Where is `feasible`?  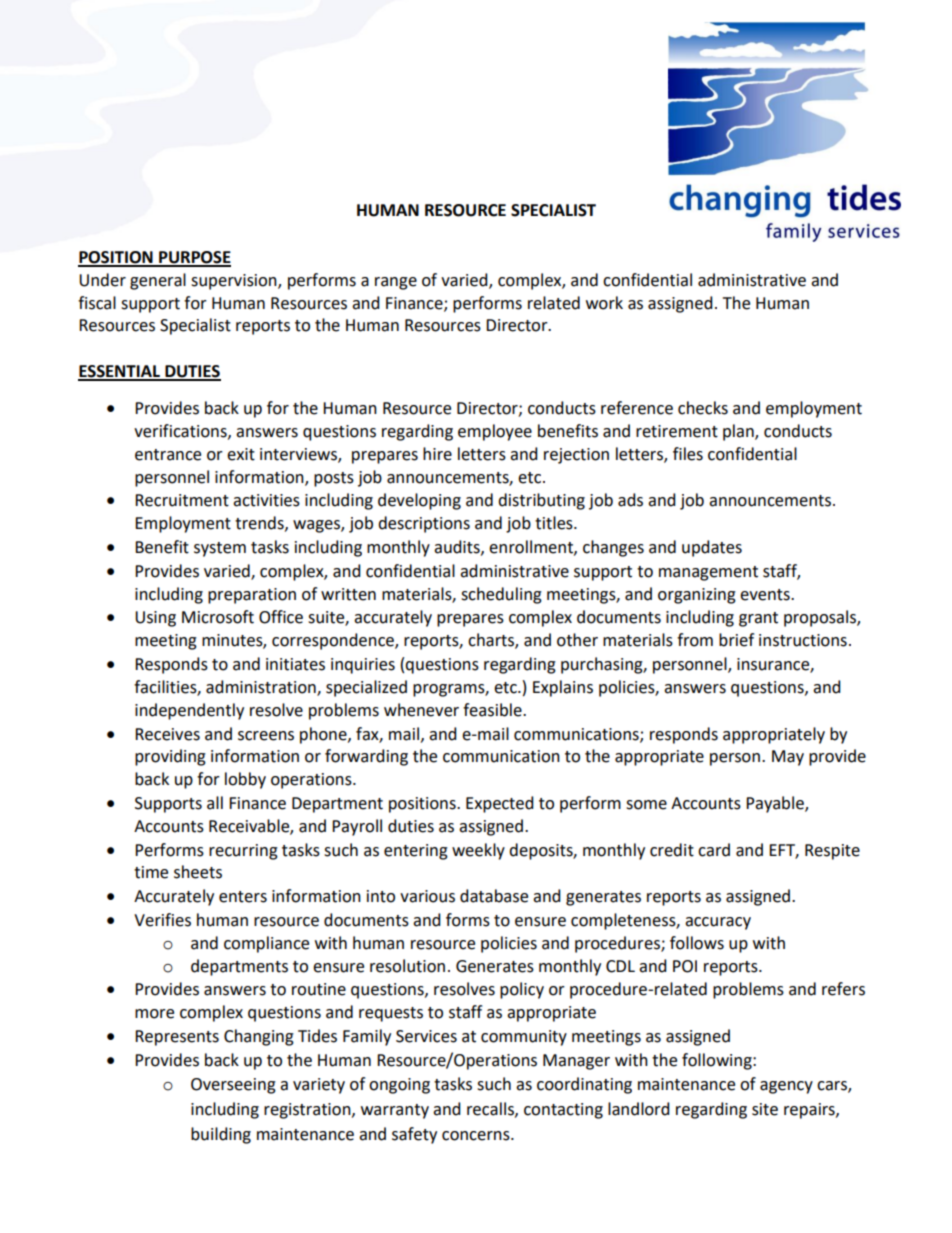
feasible is located at coordinates (493, 710).
